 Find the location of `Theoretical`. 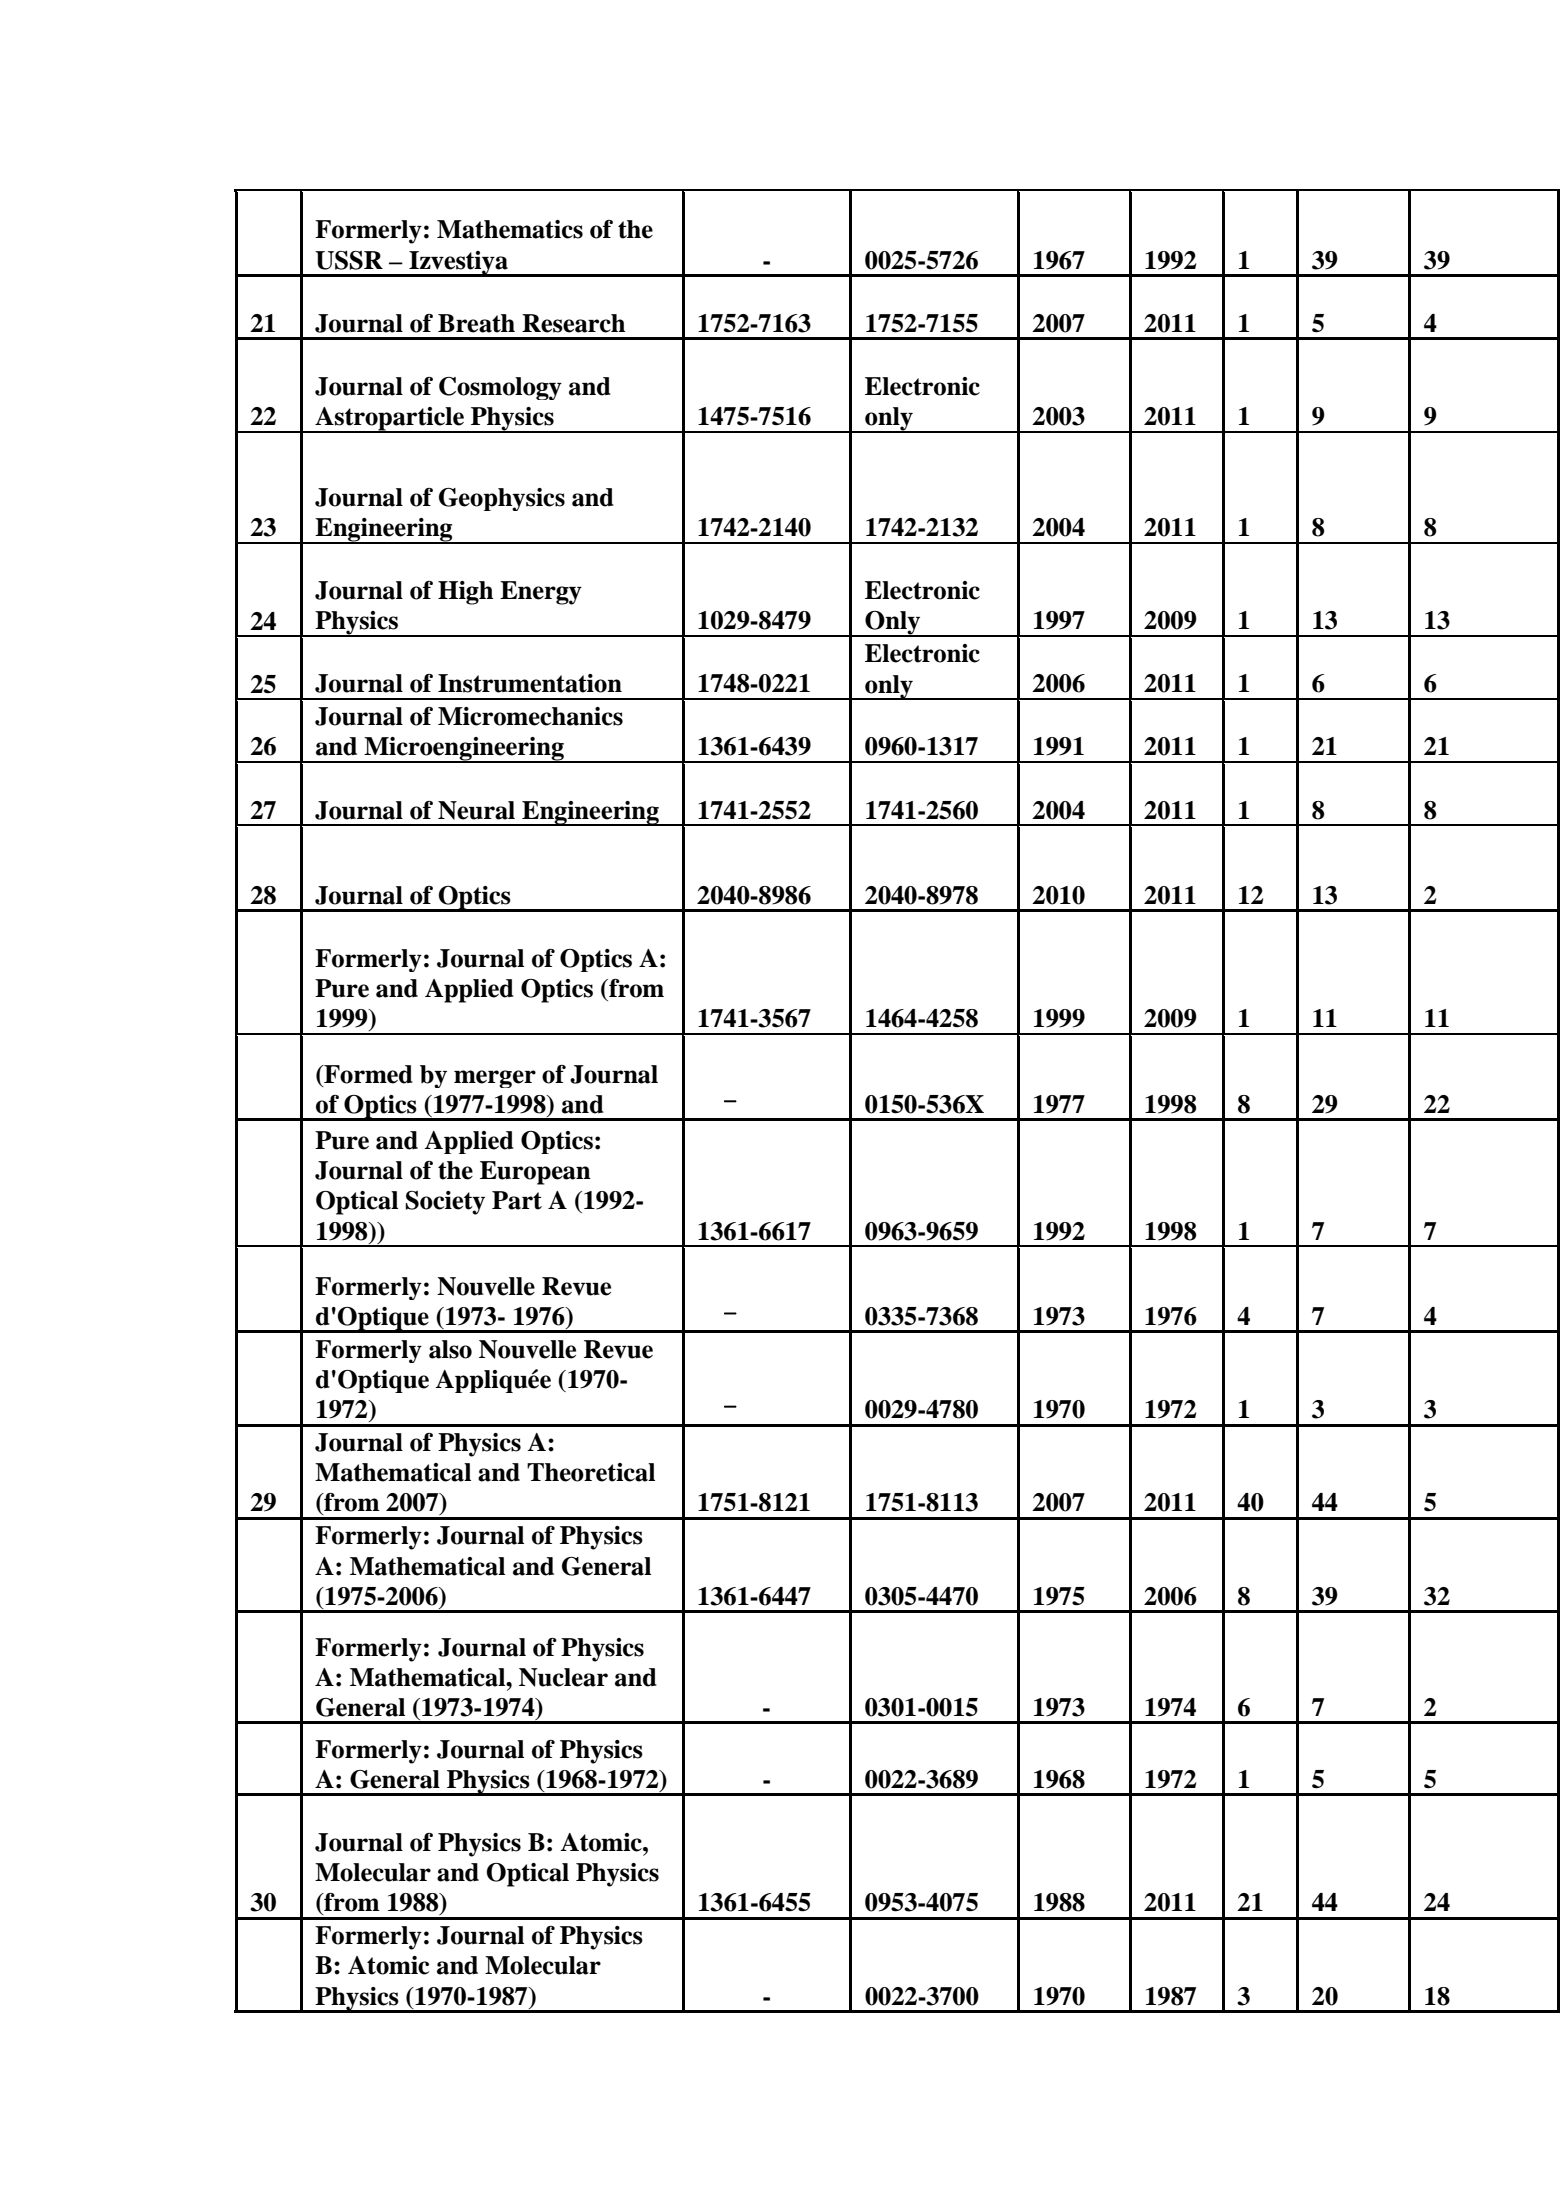

Theoretical is located at coordinates (591, 1472).
